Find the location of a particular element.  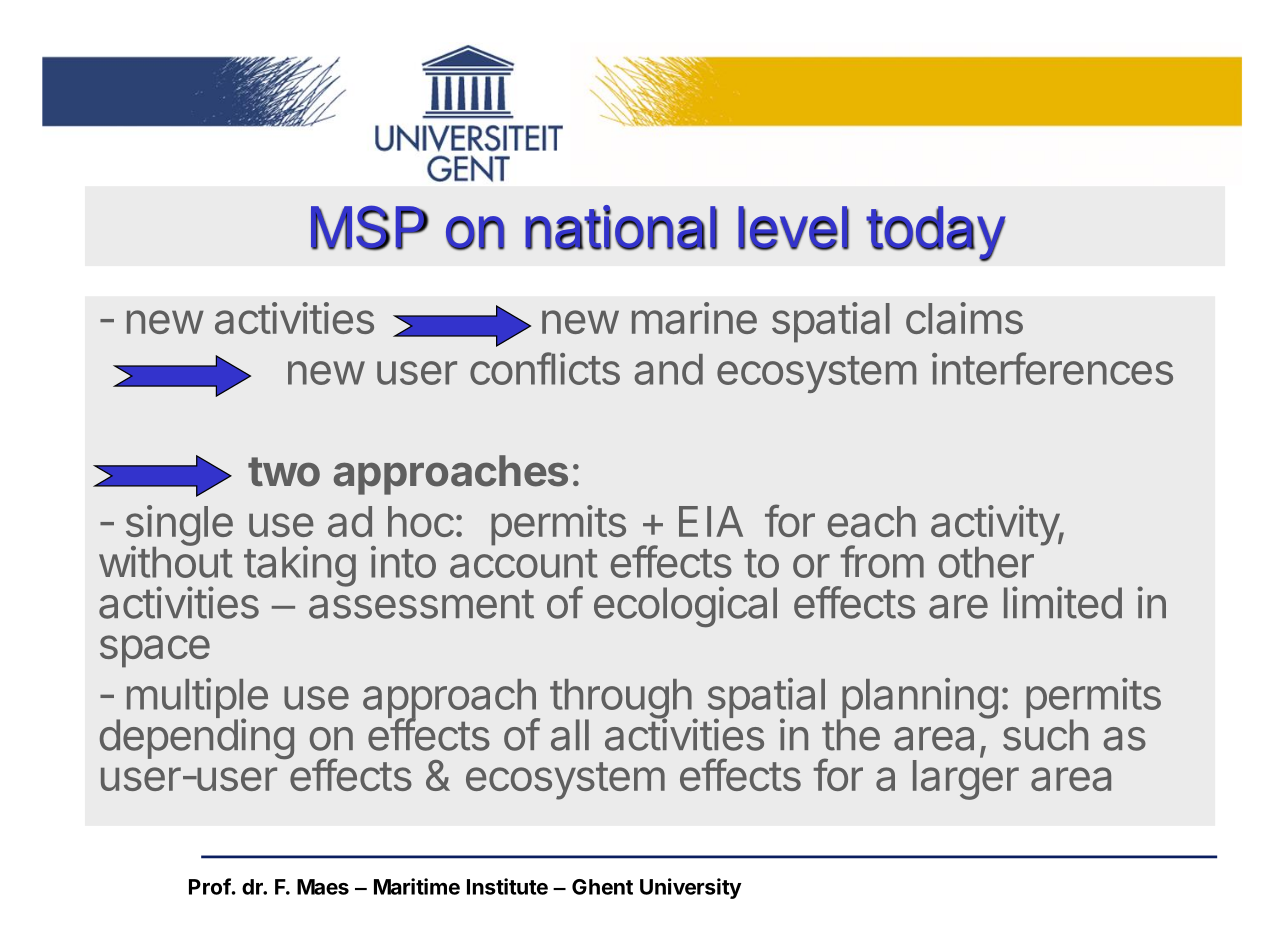

today is located at coordinates (936, 234).
